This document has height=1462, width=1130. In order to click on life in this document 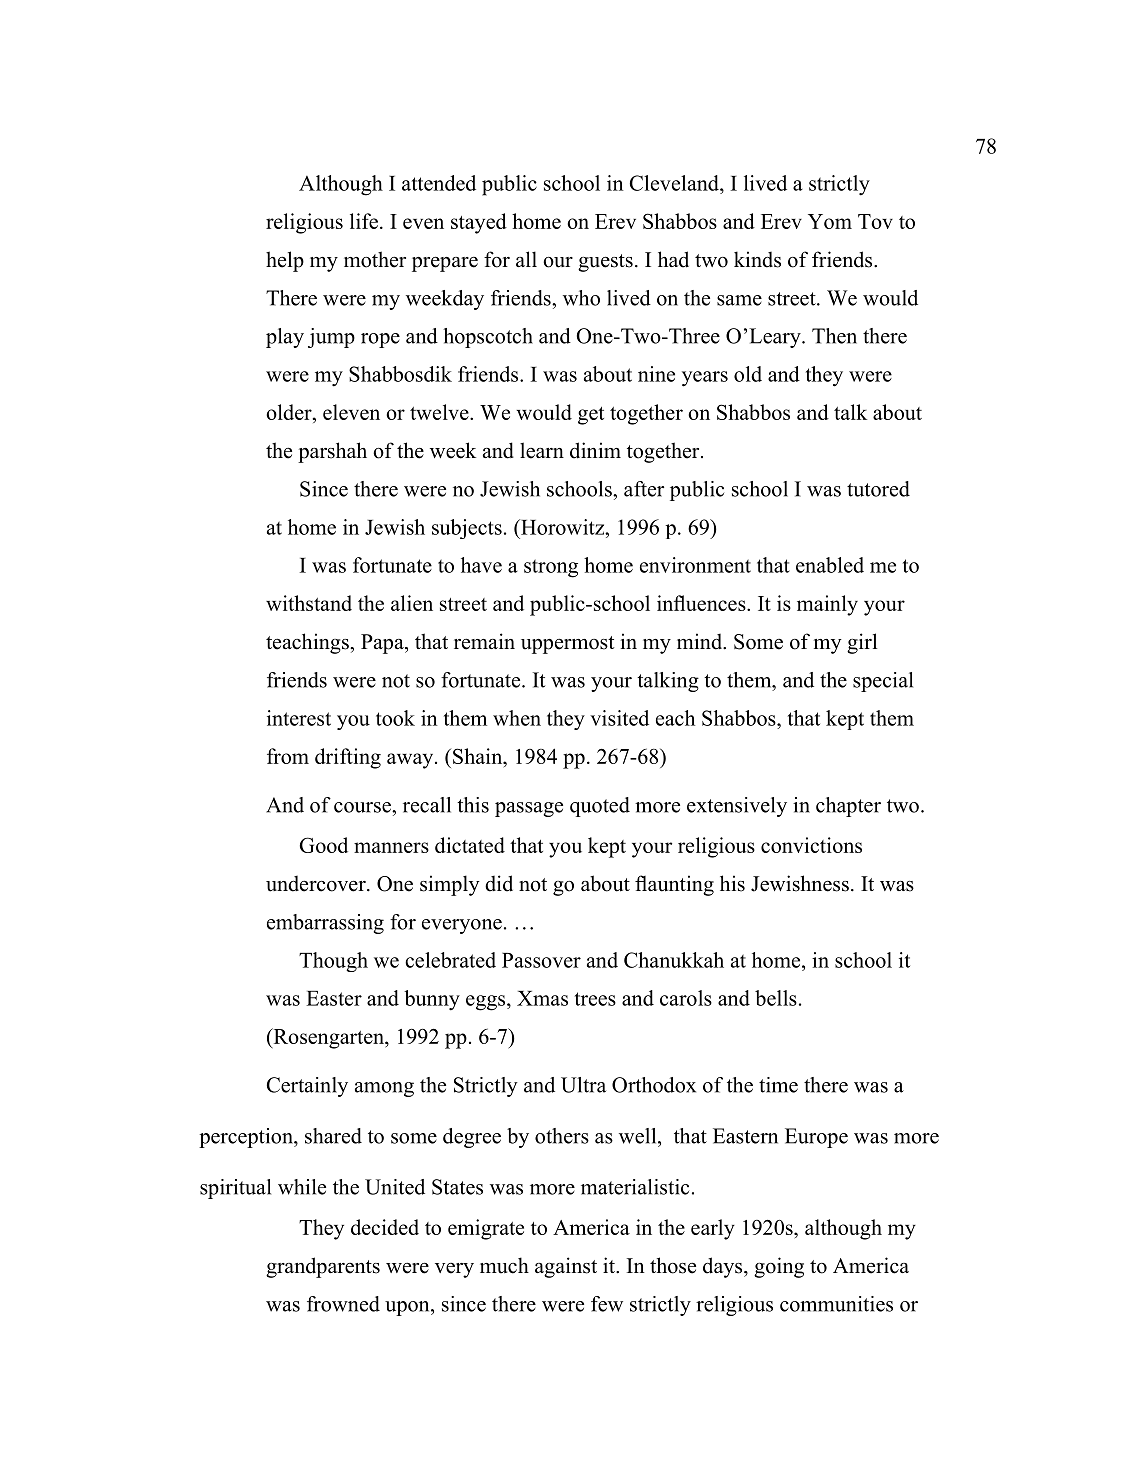, I will do `click(364, 221)`.
